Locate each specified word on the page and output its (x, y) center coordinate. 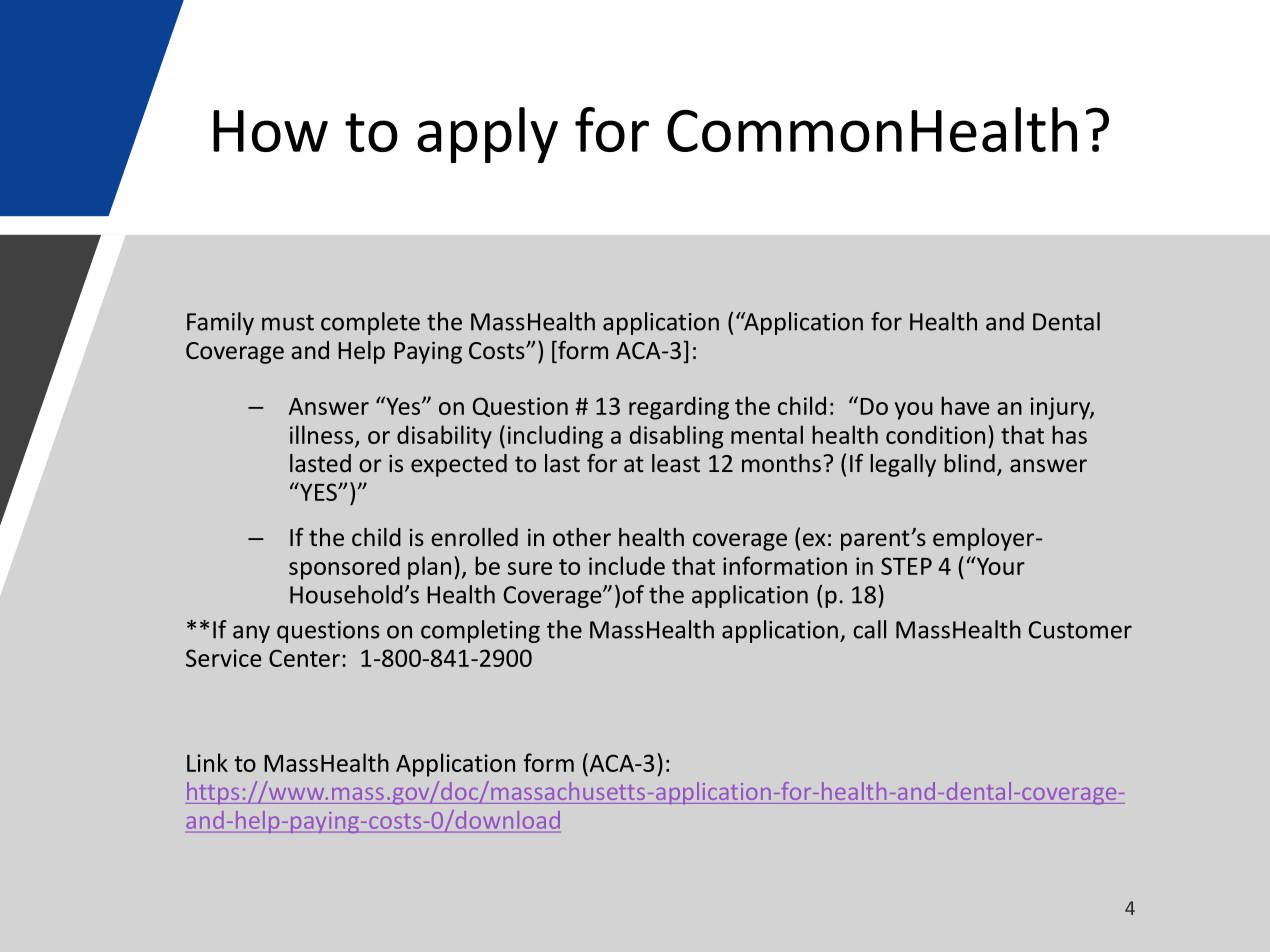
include (627, 565)
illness (323, 435)
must (288, 322)
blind (969, 463)
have (965, 405)
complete (370, 323)
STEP (906, 566)
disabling (676, 437)
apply (487, 135)
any (251, 634)
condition (935, 434)
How (270, 131)
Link (207, 762)
